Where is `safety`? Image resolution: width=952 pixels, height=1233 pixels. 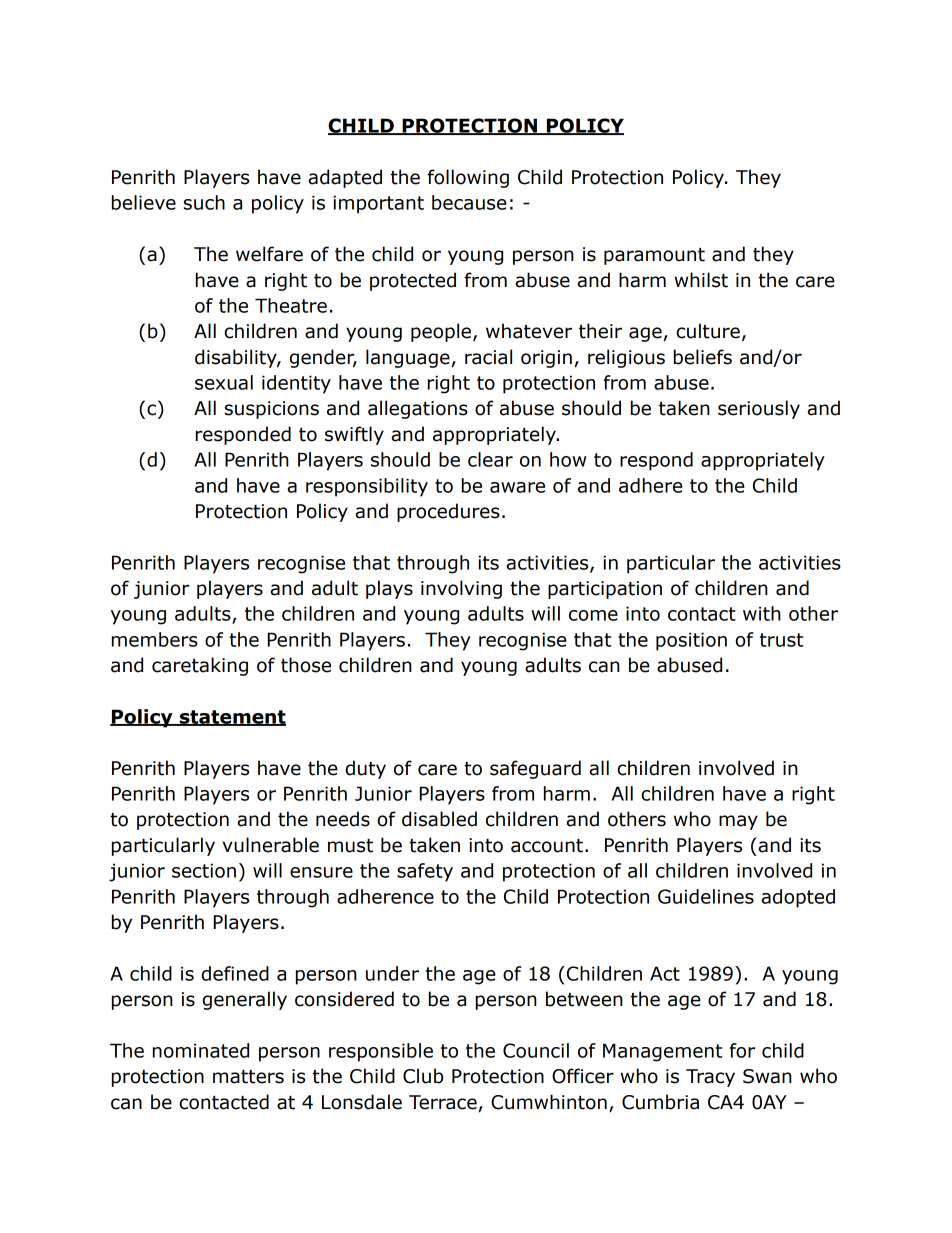
safety is located at coordinates (425, 872).
